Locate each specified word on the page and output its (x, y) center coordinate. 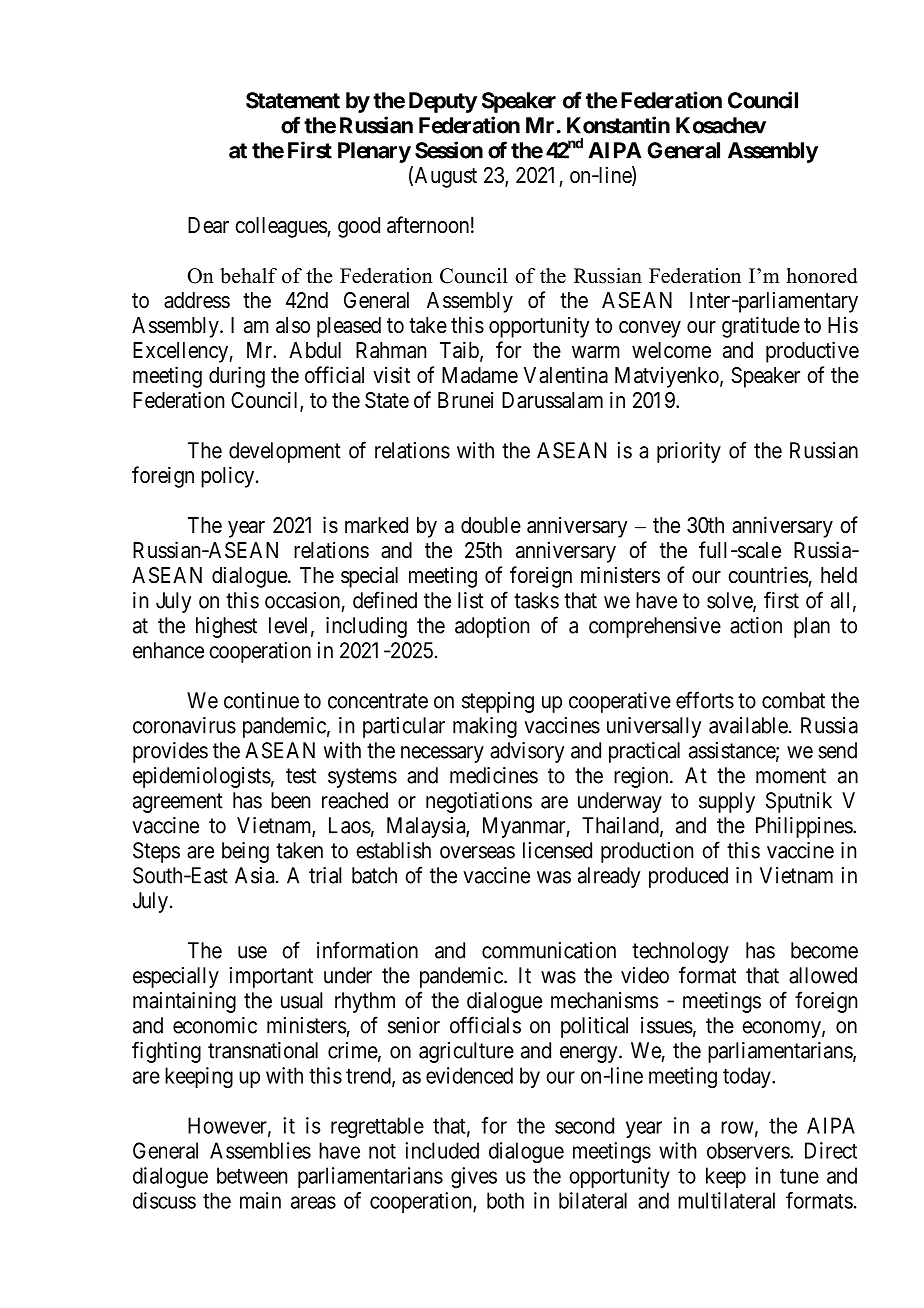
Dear (208, 225)
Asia (256, 875)
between (252, 1175)
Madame (480, 375)
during (237, 377)
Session (449, 150)
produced (688, 877)
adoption (492, 627)
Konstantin (618, 125)
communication (549, 950)
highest (226, 627)
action (756, 625)
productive (812, 352)
